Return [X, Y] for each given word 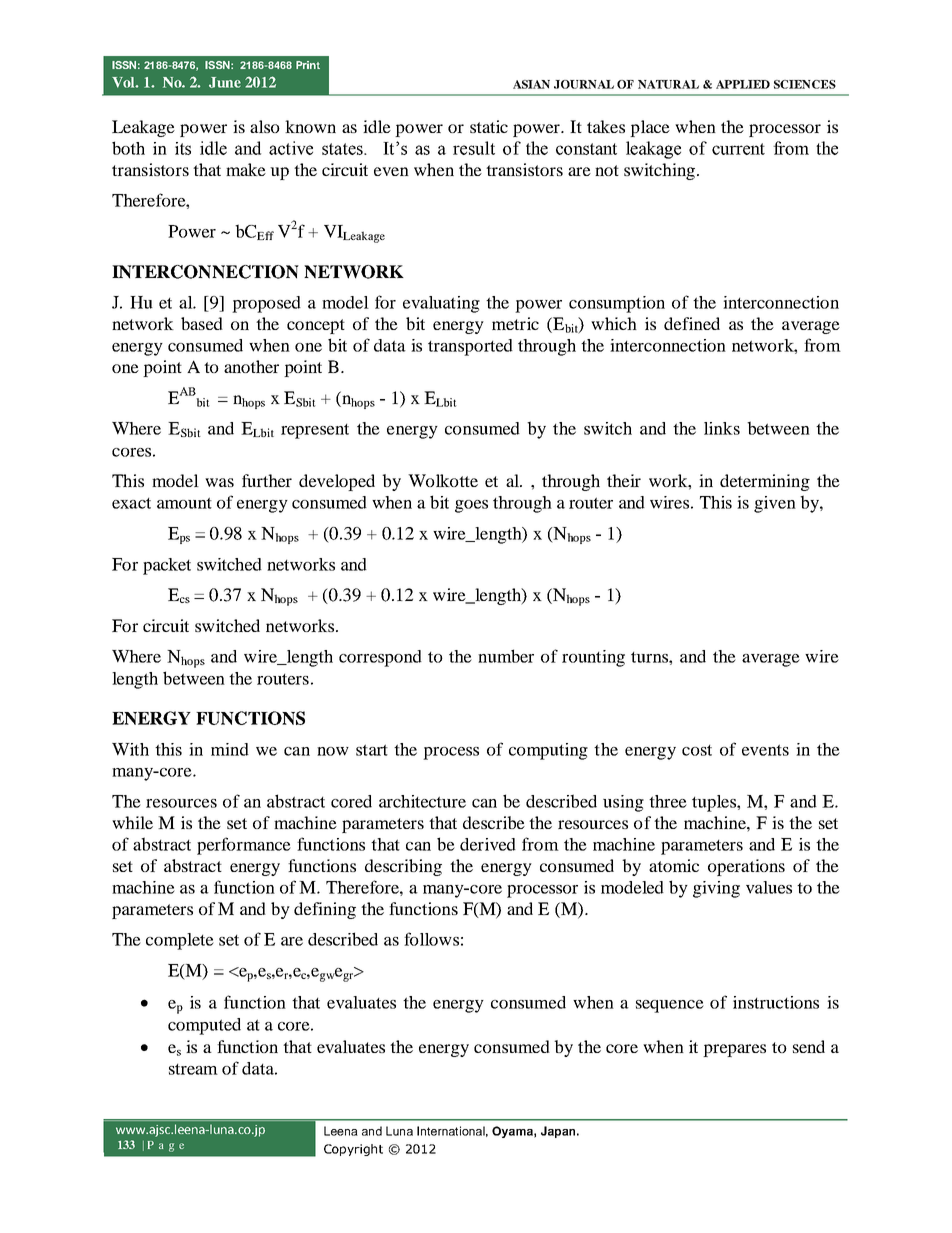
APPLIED [743, 84]
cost [697, 750]
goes [471, 506]
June [225, 82]
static [489, 126]
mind [230, 749]
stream [193, 1069]
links [722, 428]
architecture [422, 801]
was [219, 482]
